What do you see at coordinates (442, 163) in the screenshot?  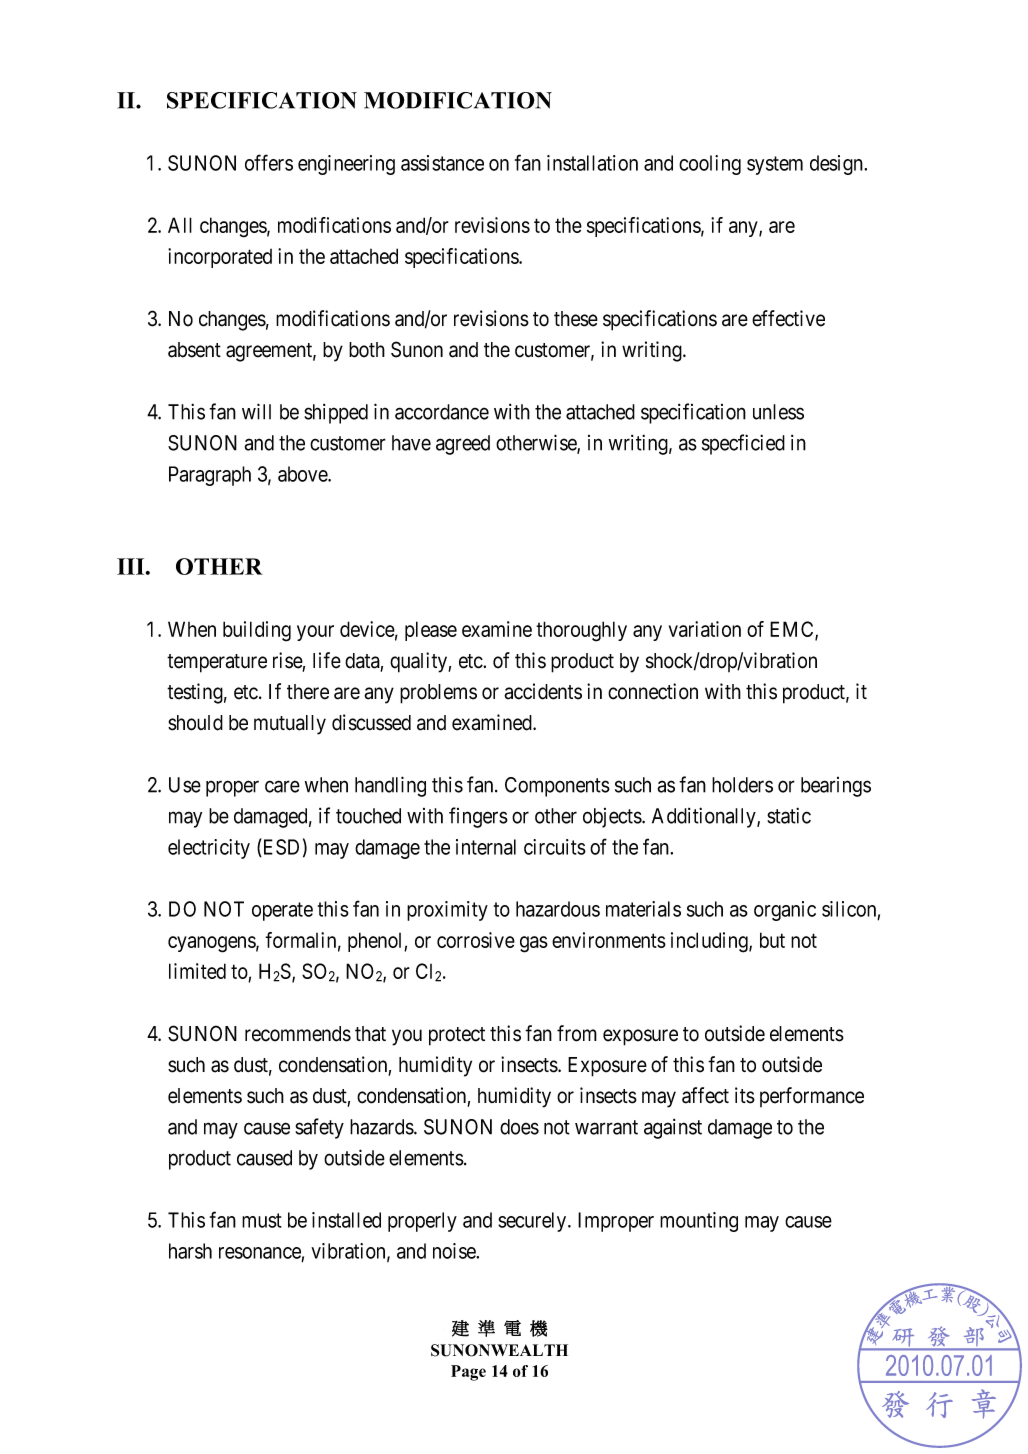 I see `assistance` at bounding box center [442, 163].
